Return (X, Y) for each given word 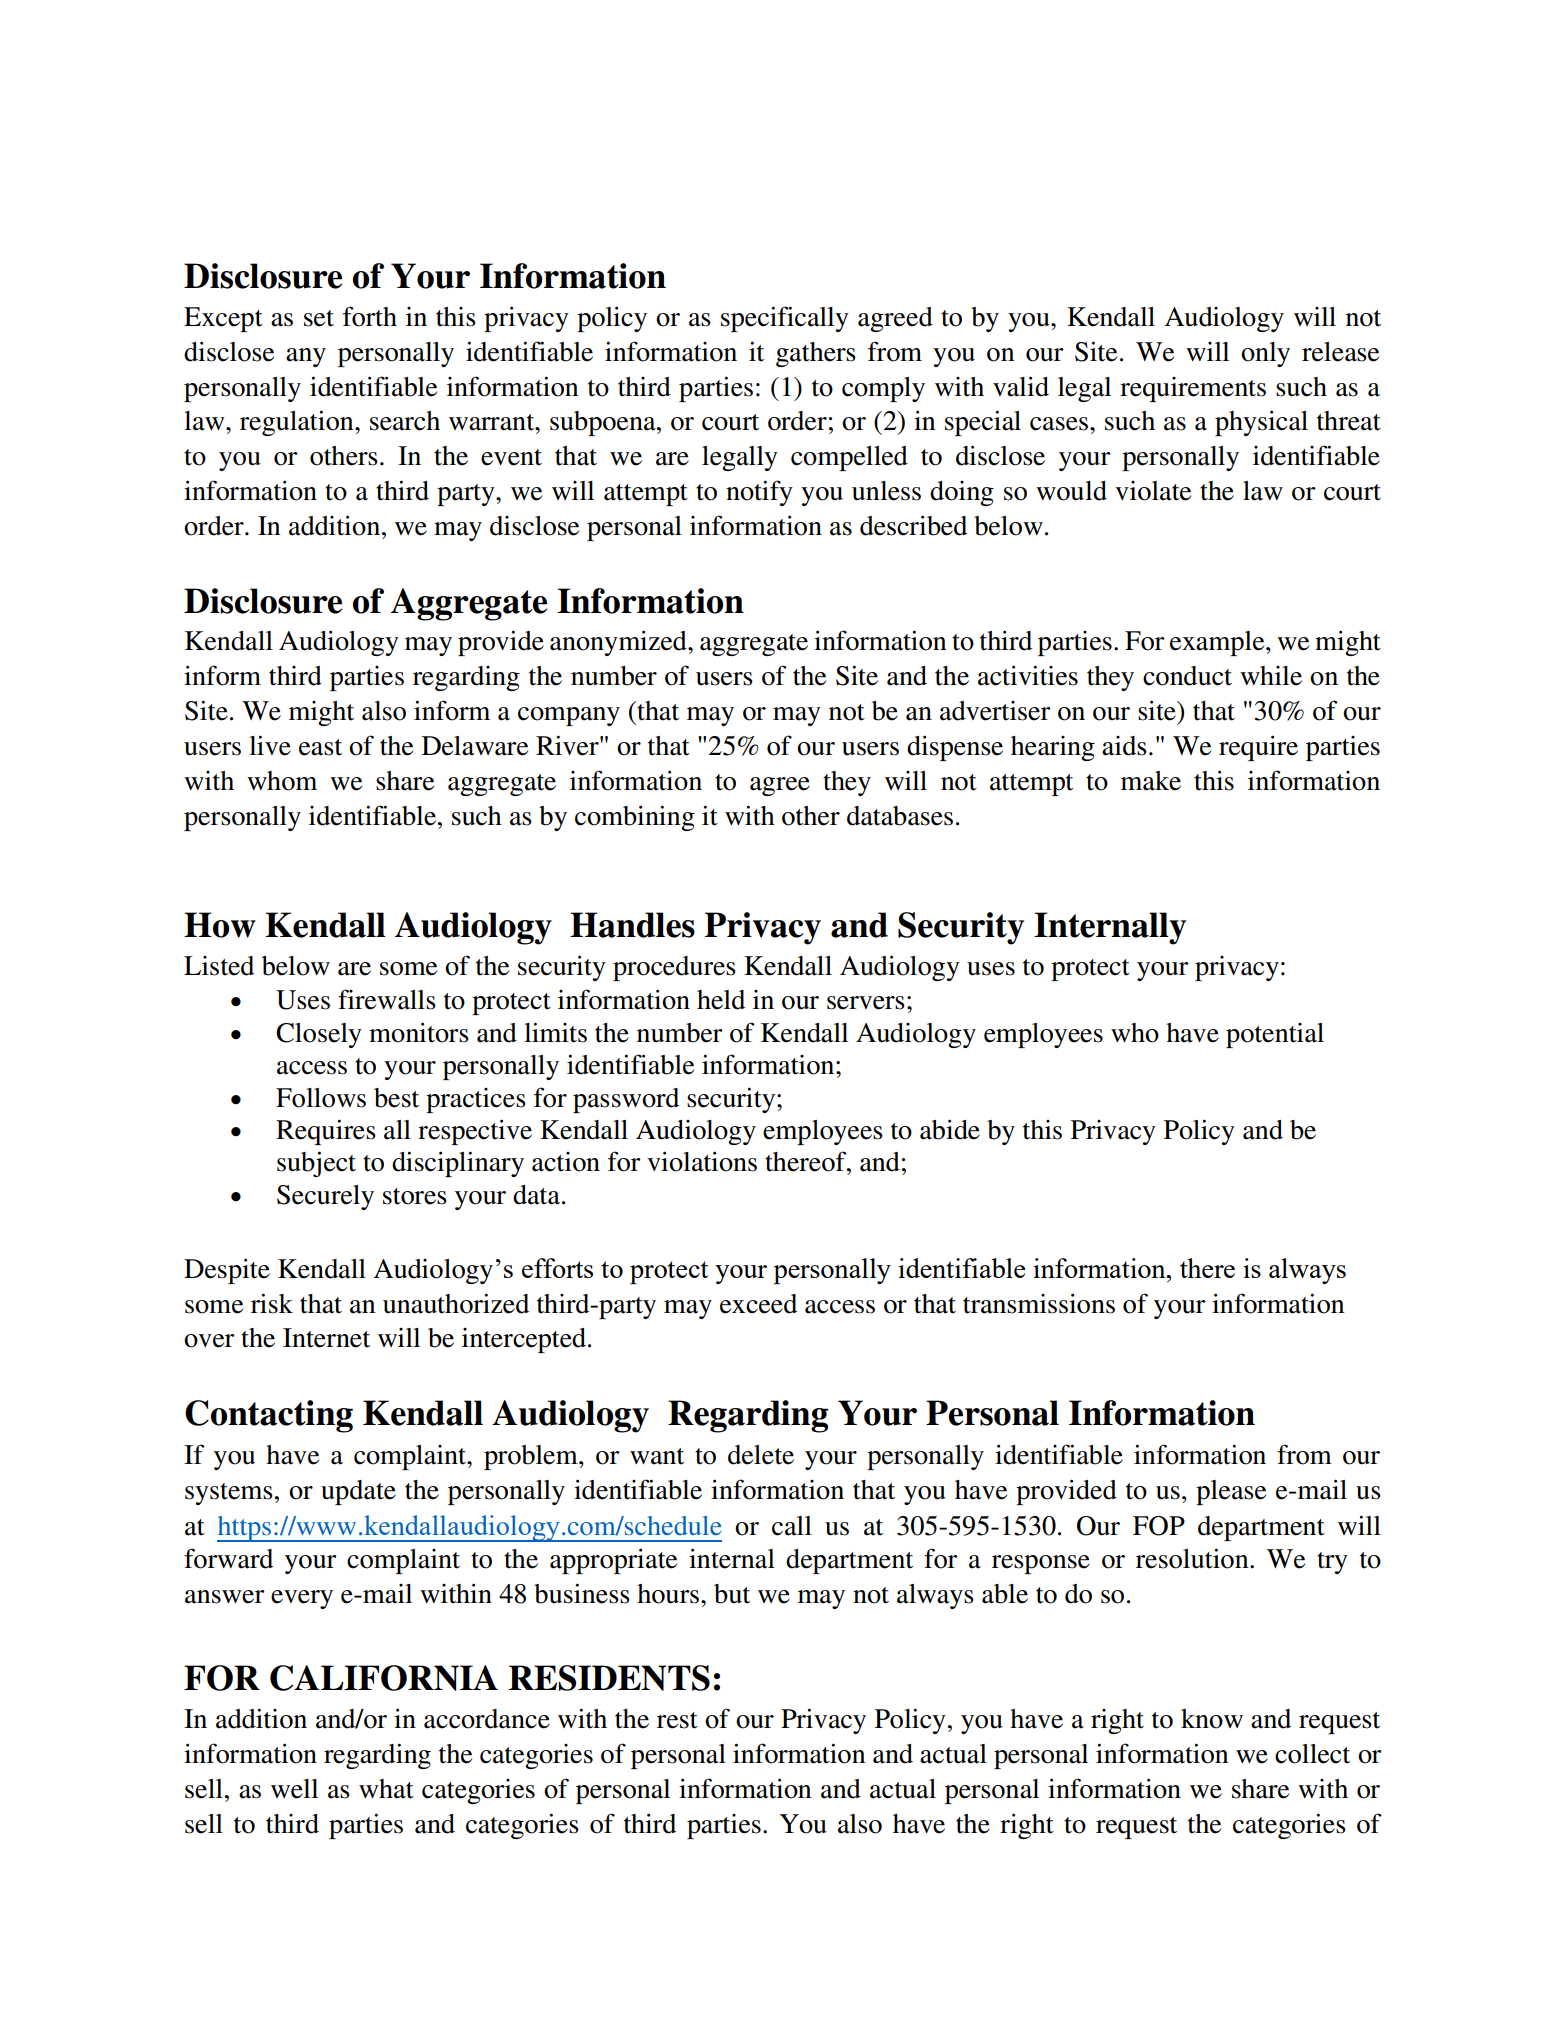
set (319, 318)
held (721, 1000)
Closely (319, 1035)
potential (1275, 1035)
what (386, 1789)
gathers (816, 354)
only (1265, 354)
